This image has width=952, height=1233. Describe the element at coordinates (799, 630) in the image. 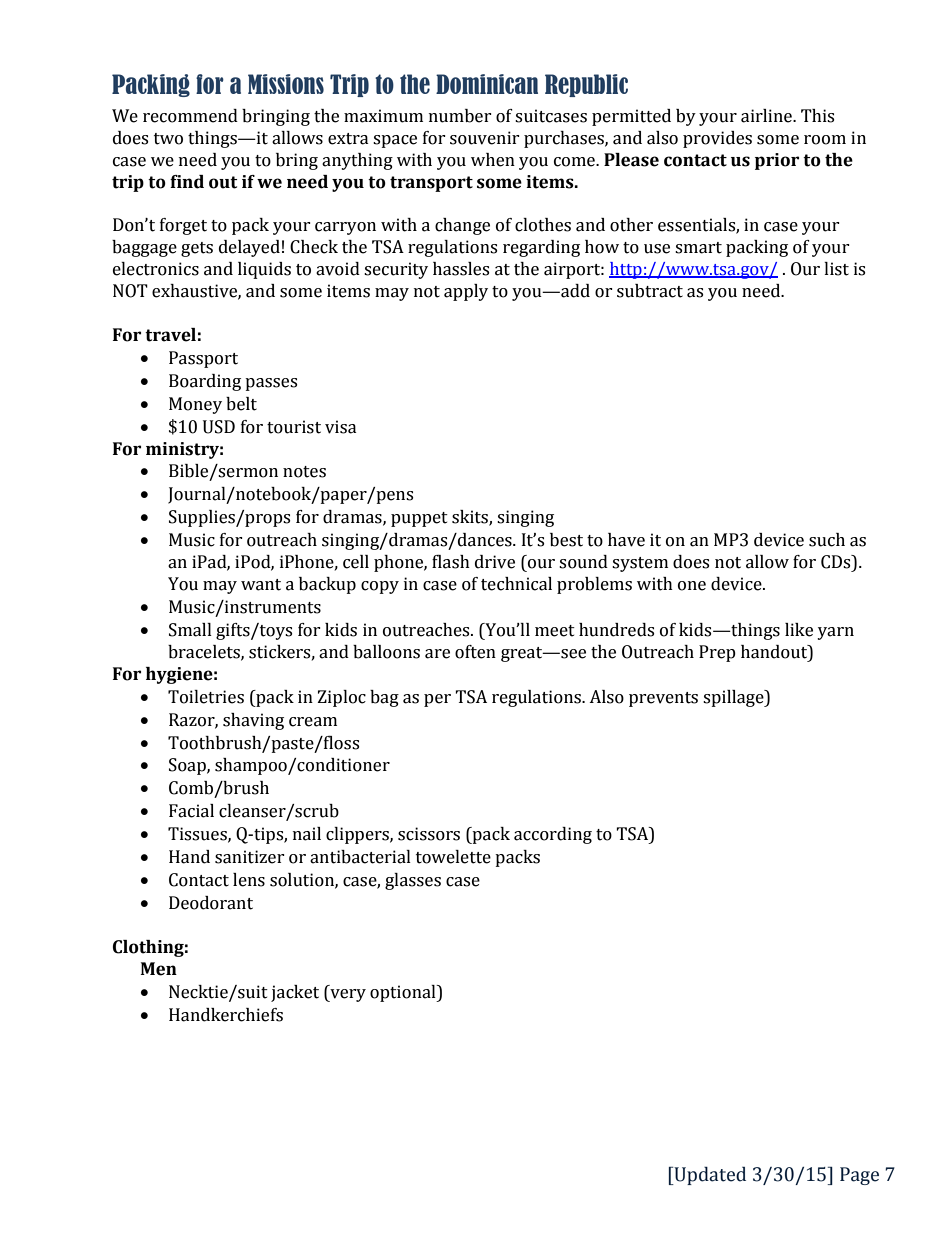

I see `like` at that location.
